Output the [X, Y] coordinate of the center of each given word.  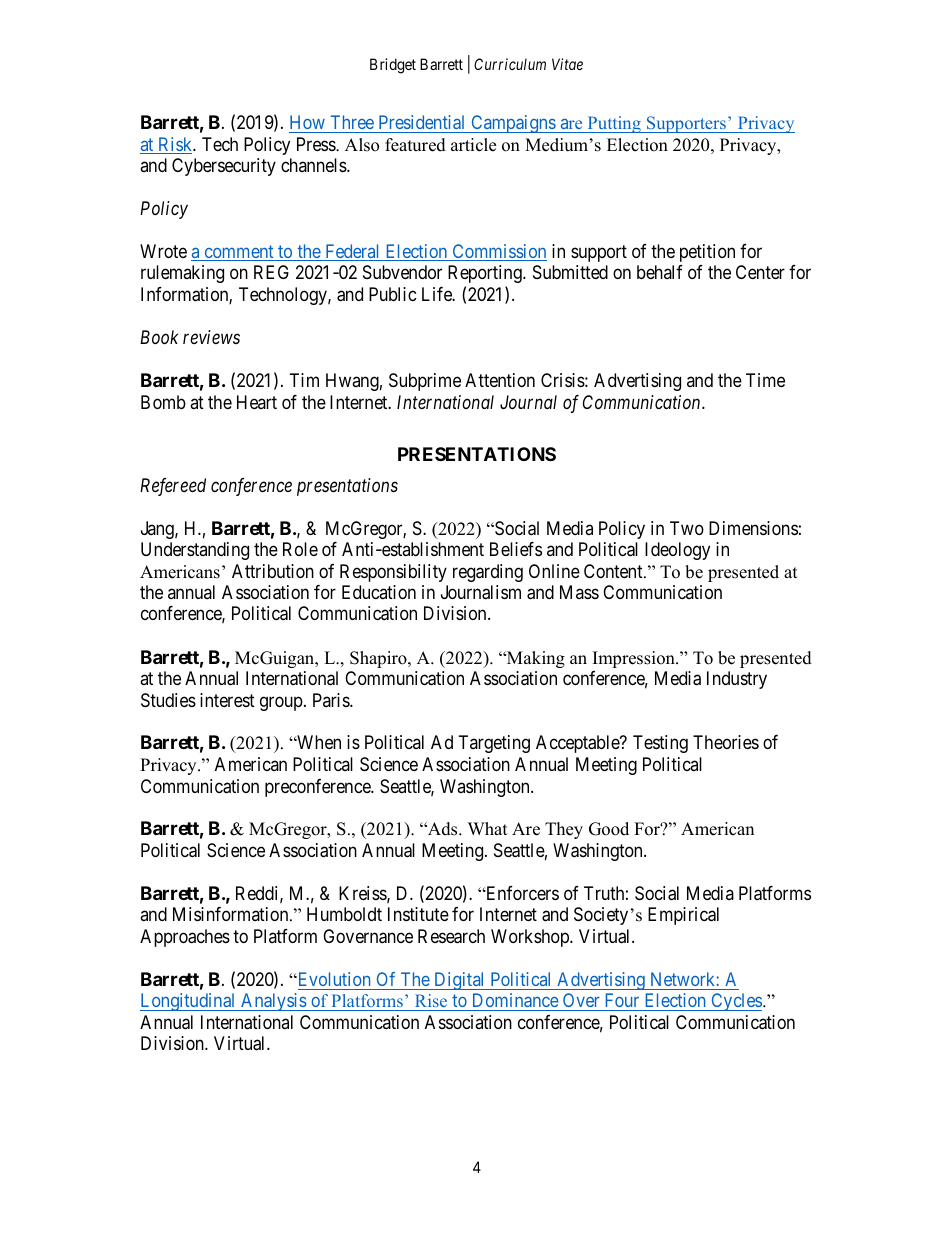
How [307, 122]
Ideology [677, 551]
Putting [614, 124]
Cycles [735, 1002]
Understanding [195, 551]
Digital [460, 981]
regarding [488, 573]
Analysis [273, 1002]
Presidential [421, 122]
